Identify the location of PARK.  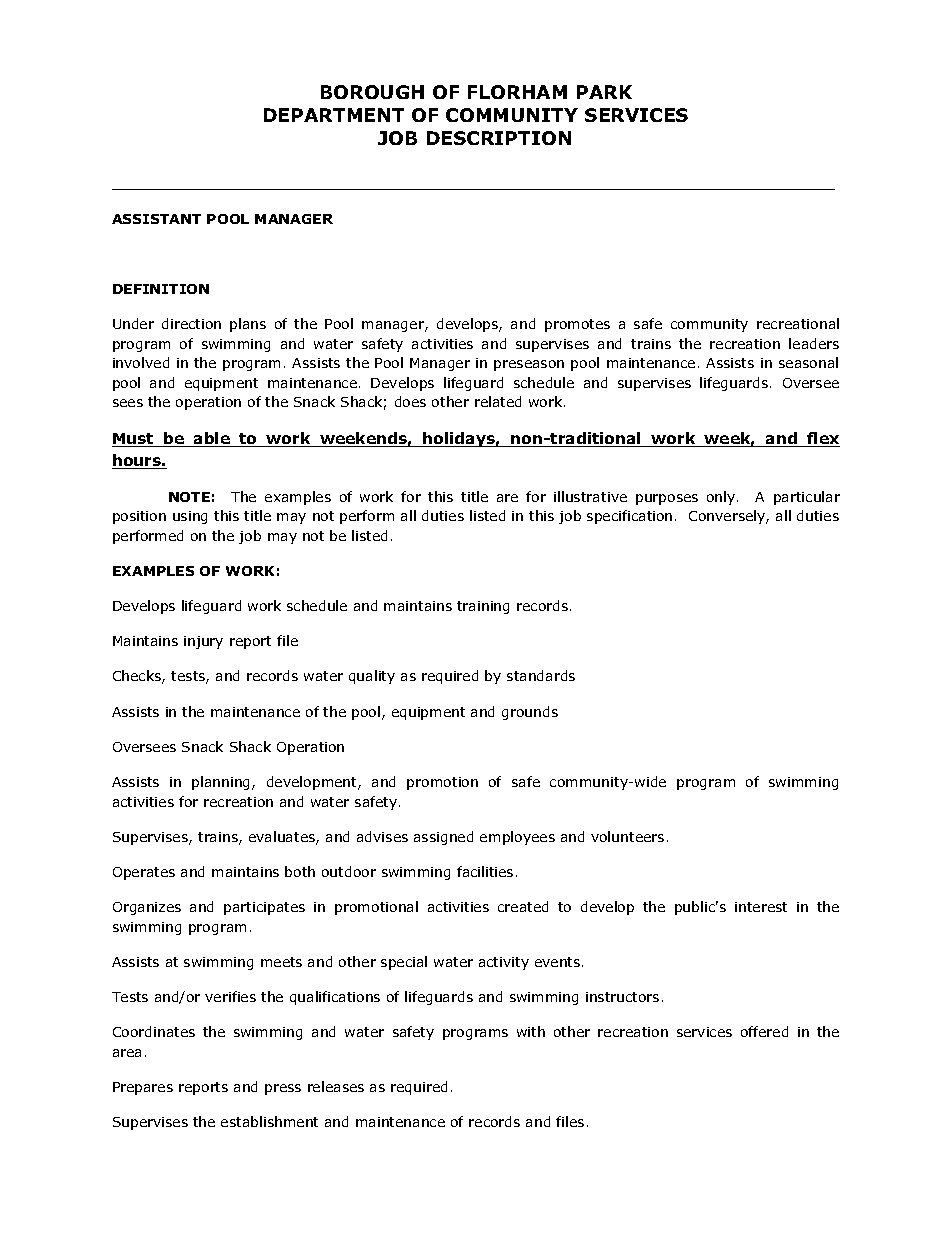
(604, 92).
